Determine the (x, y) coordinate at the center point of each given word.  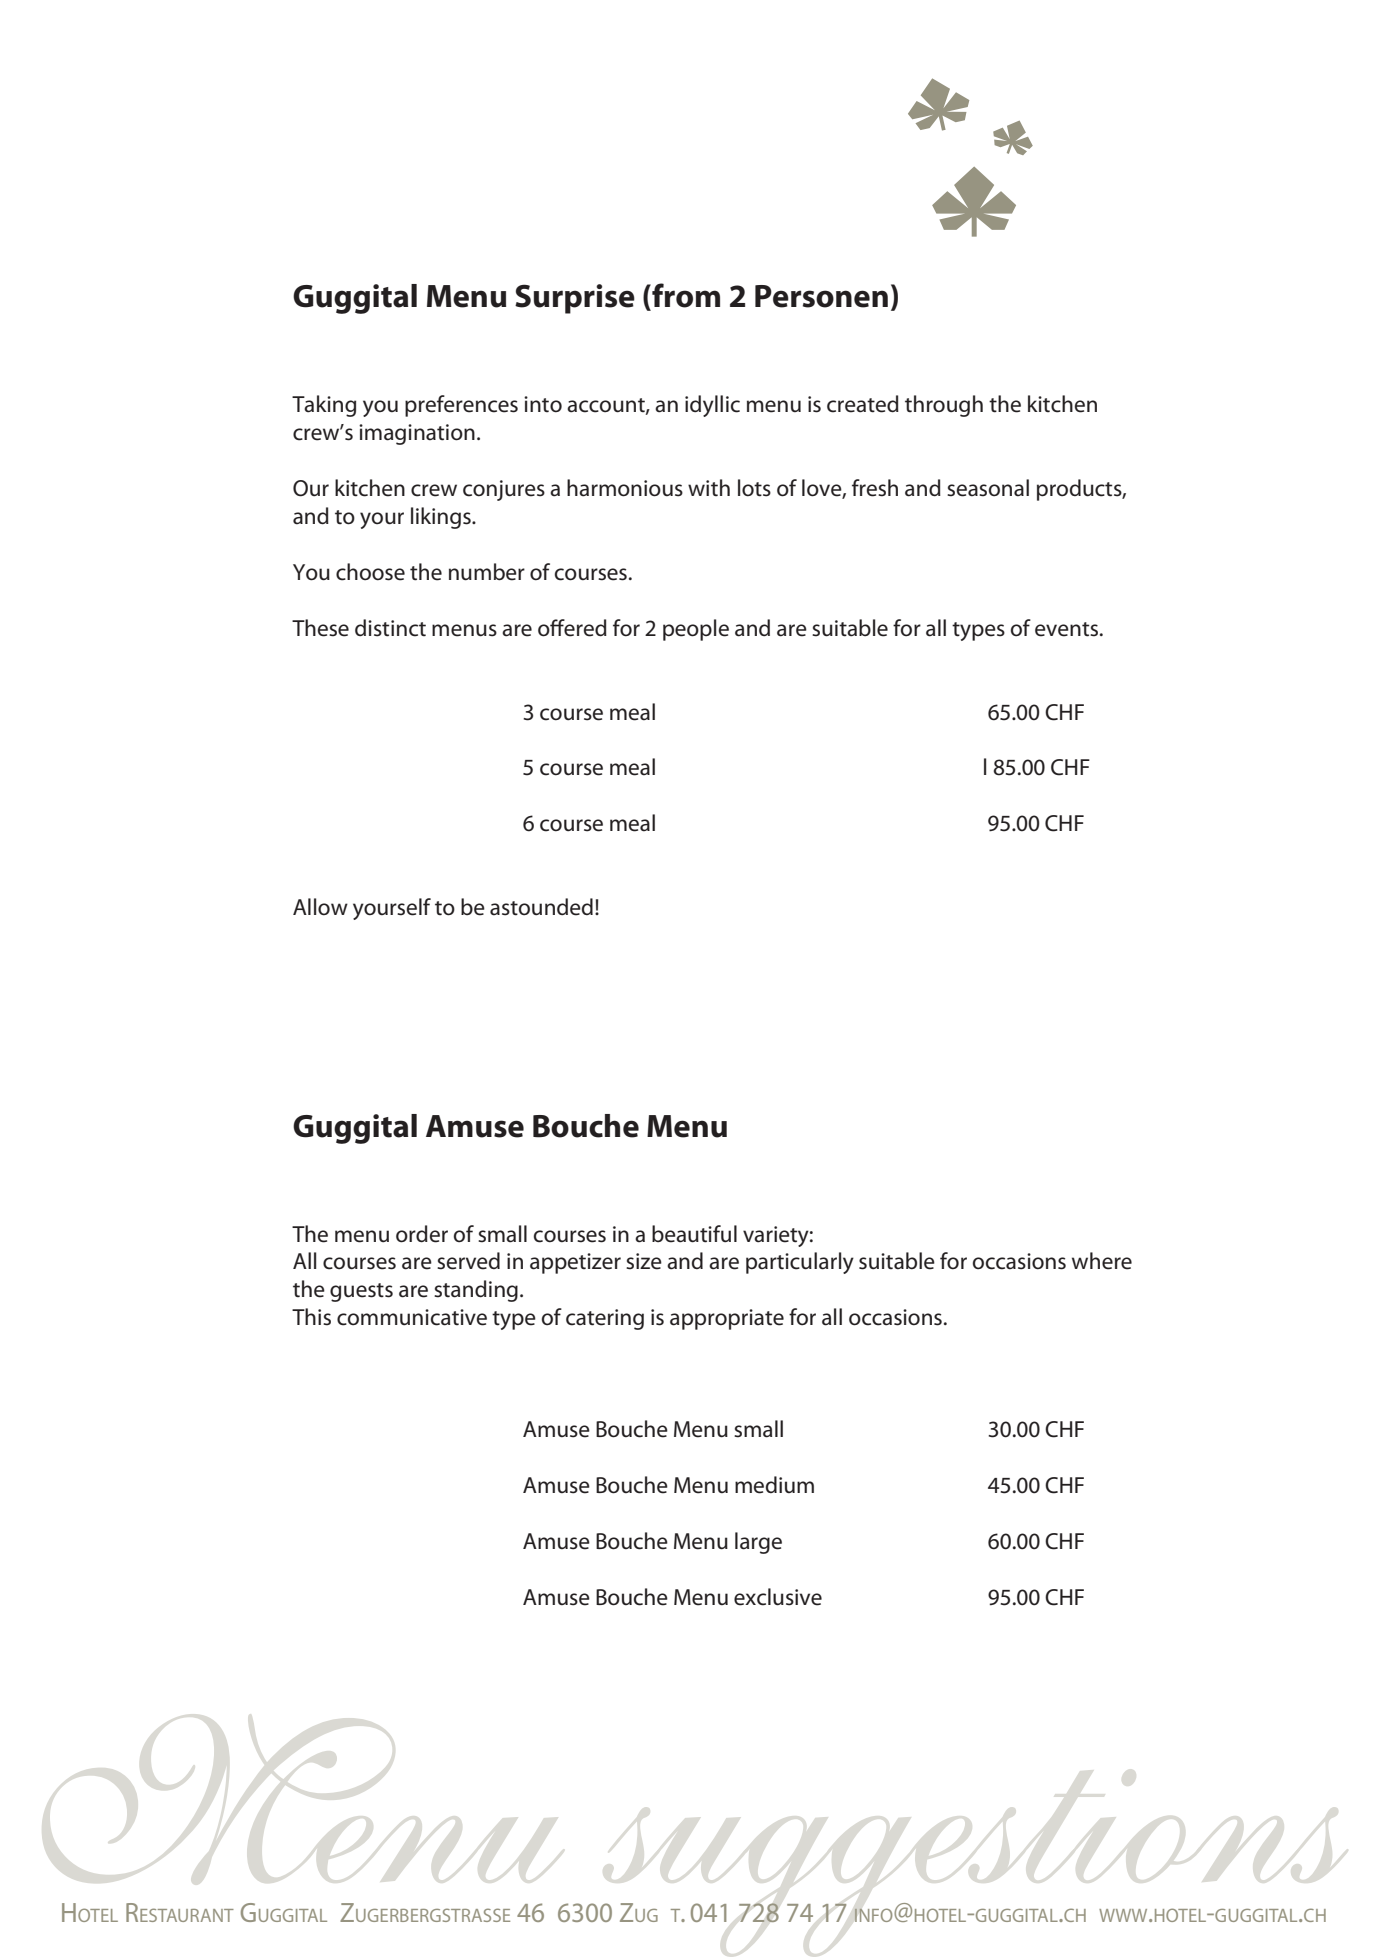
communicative (412, 1317)
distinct (390, 628)
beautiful (694, 1234)
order (422, 1234)
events (1066, 629)
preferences (461, 406)
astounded (541, 907)
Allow (320, 907)
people (696, 630)
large (758, 1543)
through (944, 406)
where (1102, 1261)
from (685, 296)
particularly (800, 1263)
